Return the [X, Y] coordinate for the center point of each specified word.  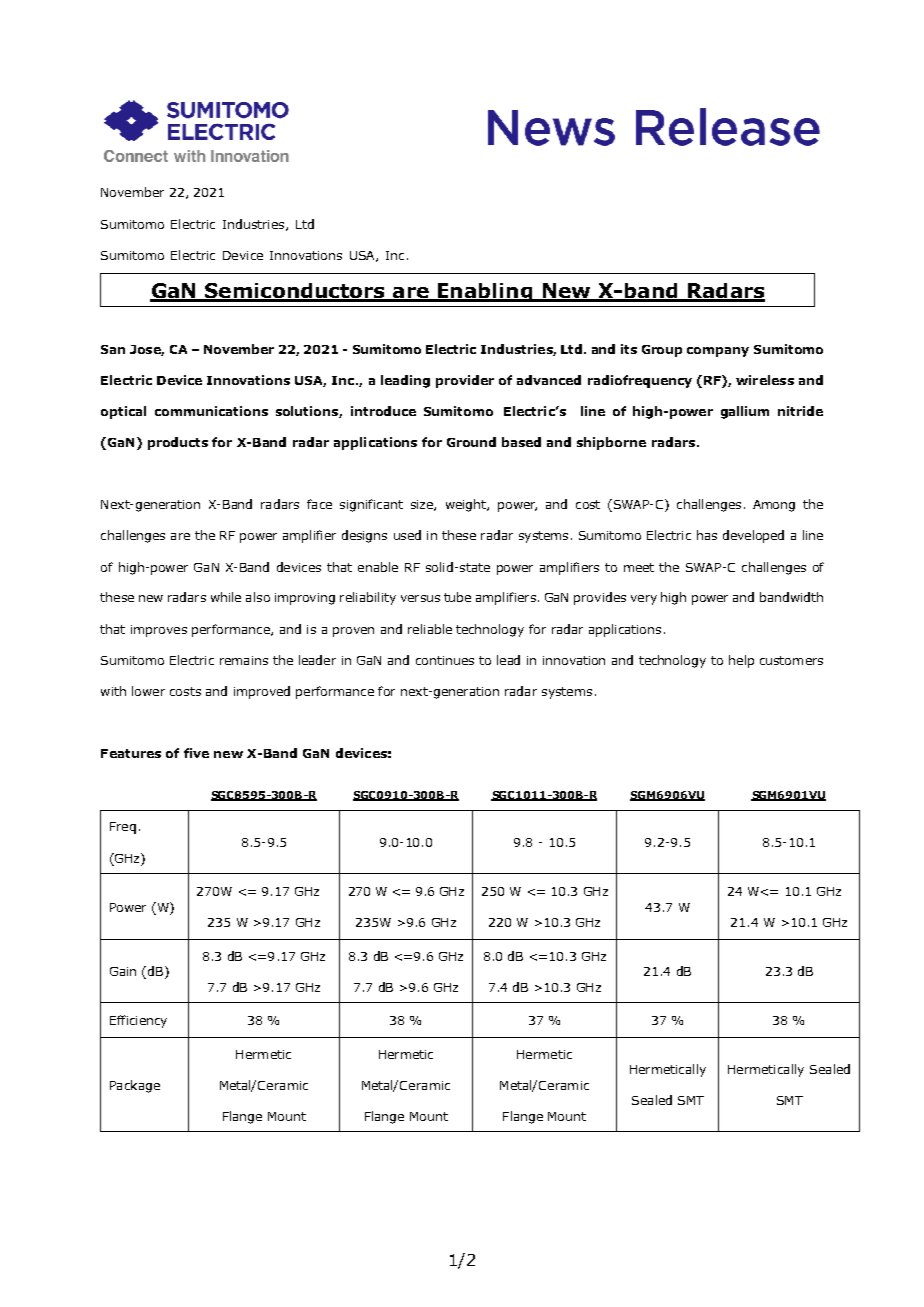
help [741, 661]
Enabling [485, 292]
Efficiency [138, 1021]
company [718, 352]
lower [148, 691]
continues [445, 660]
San [113, 349]
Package [135, 1086]
